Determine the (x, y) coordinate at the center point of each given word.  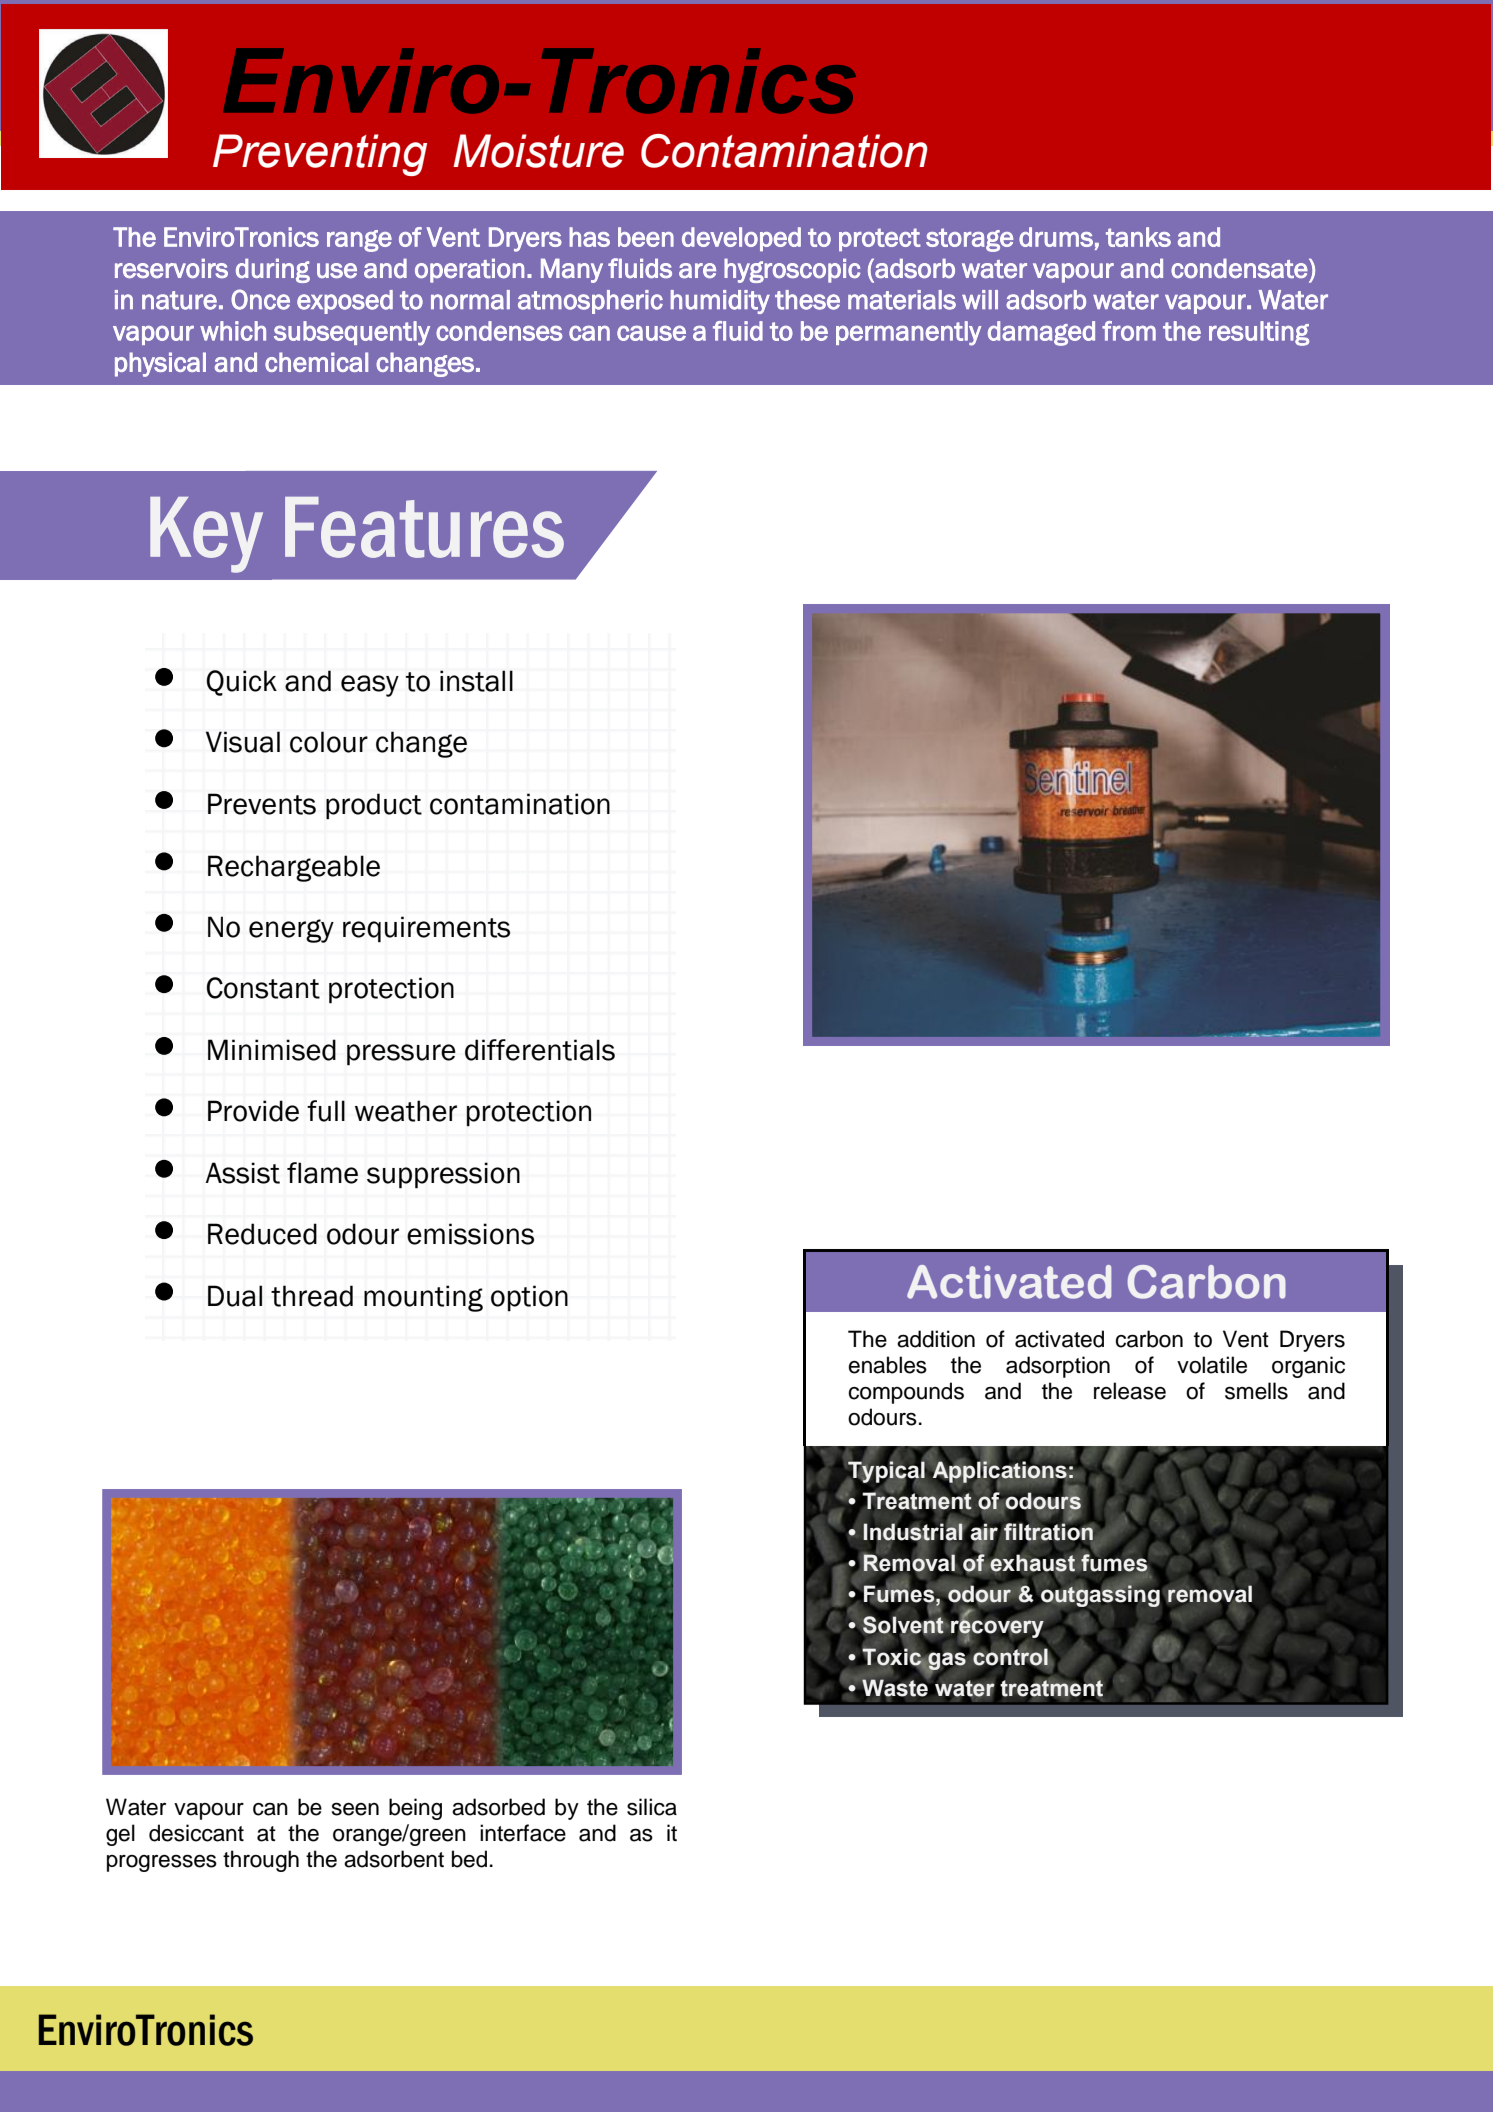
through (261, 1861)
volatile (1212, 1365)
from (1129, 331)
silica (652, 1807)
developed (741, 239)
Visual (243, 742)
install (476, 681)
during (273, 270)
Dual (235, 1296)
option (529, 1298)
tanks (1138, 237)
